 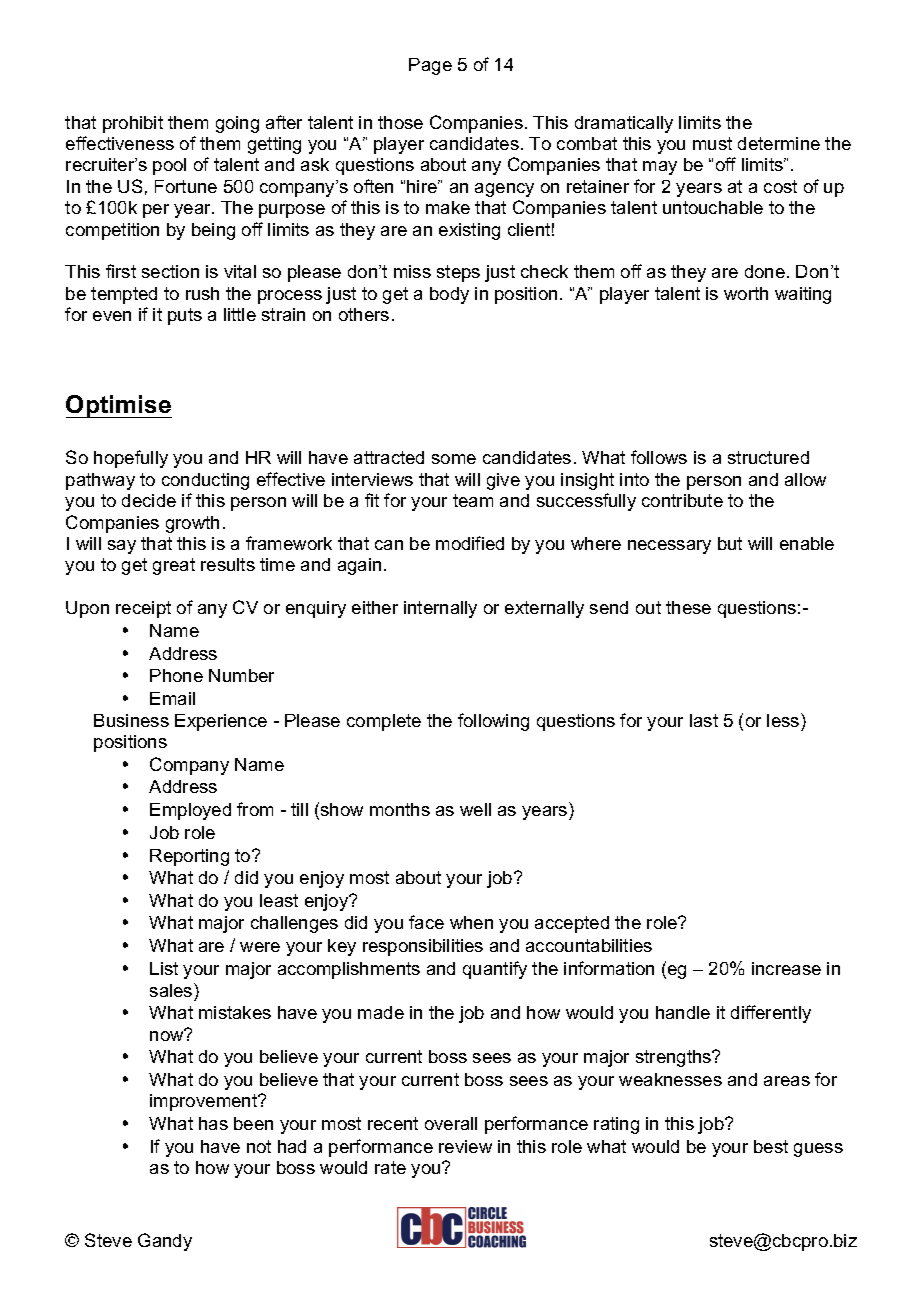 I want to click on internally, so click(x=440, y=609).
